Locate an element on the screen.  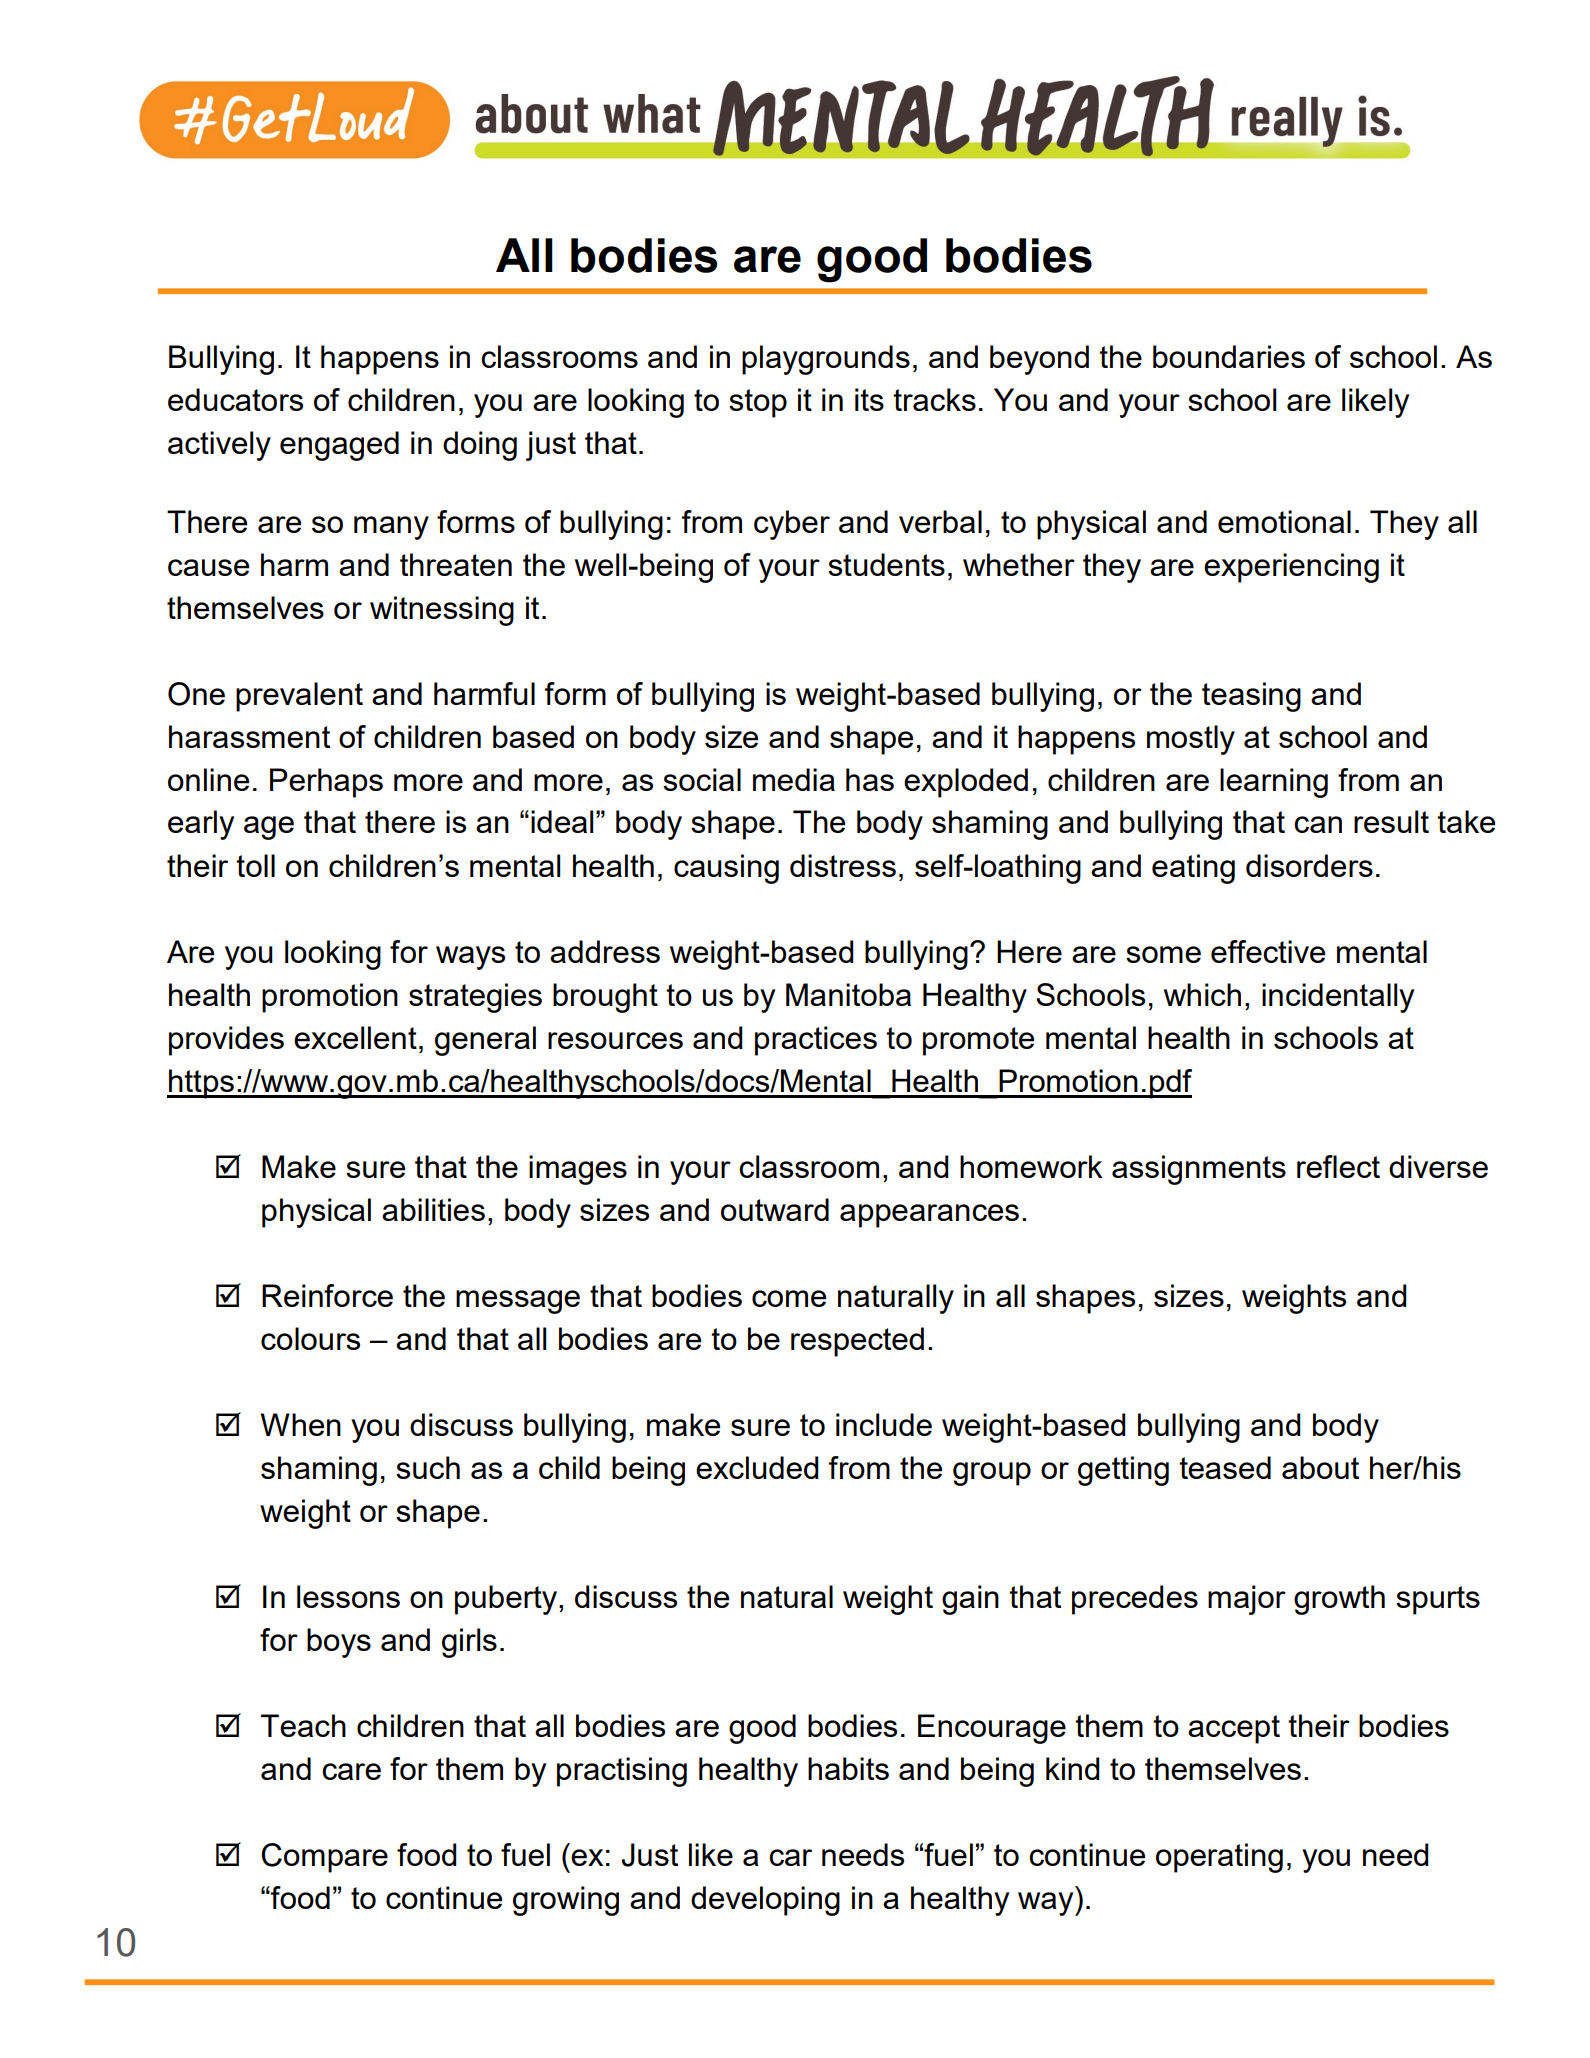
operating is located at coordinates (1219, 1858).
